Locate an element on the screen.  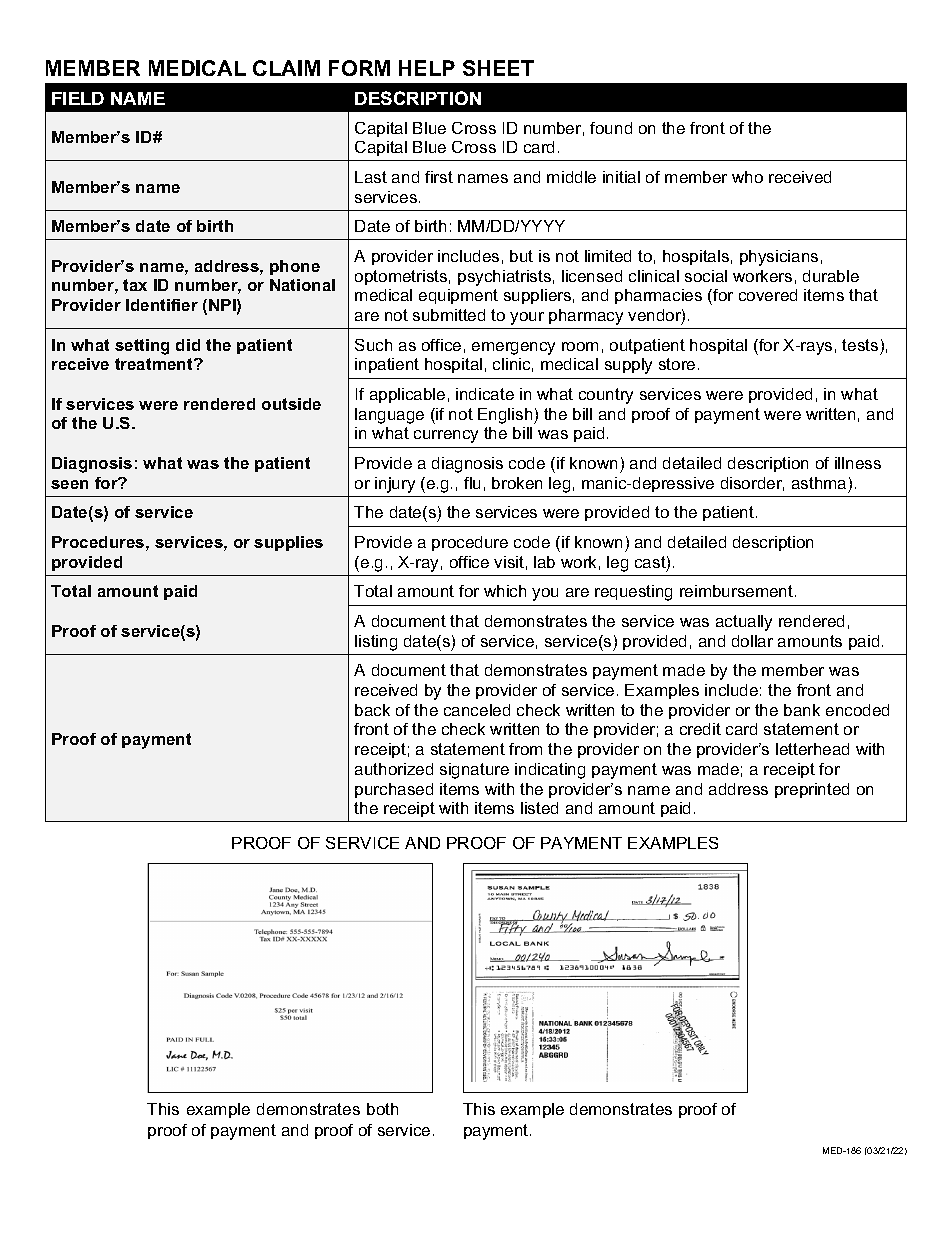
currency is located at coordinates (446, 436).
